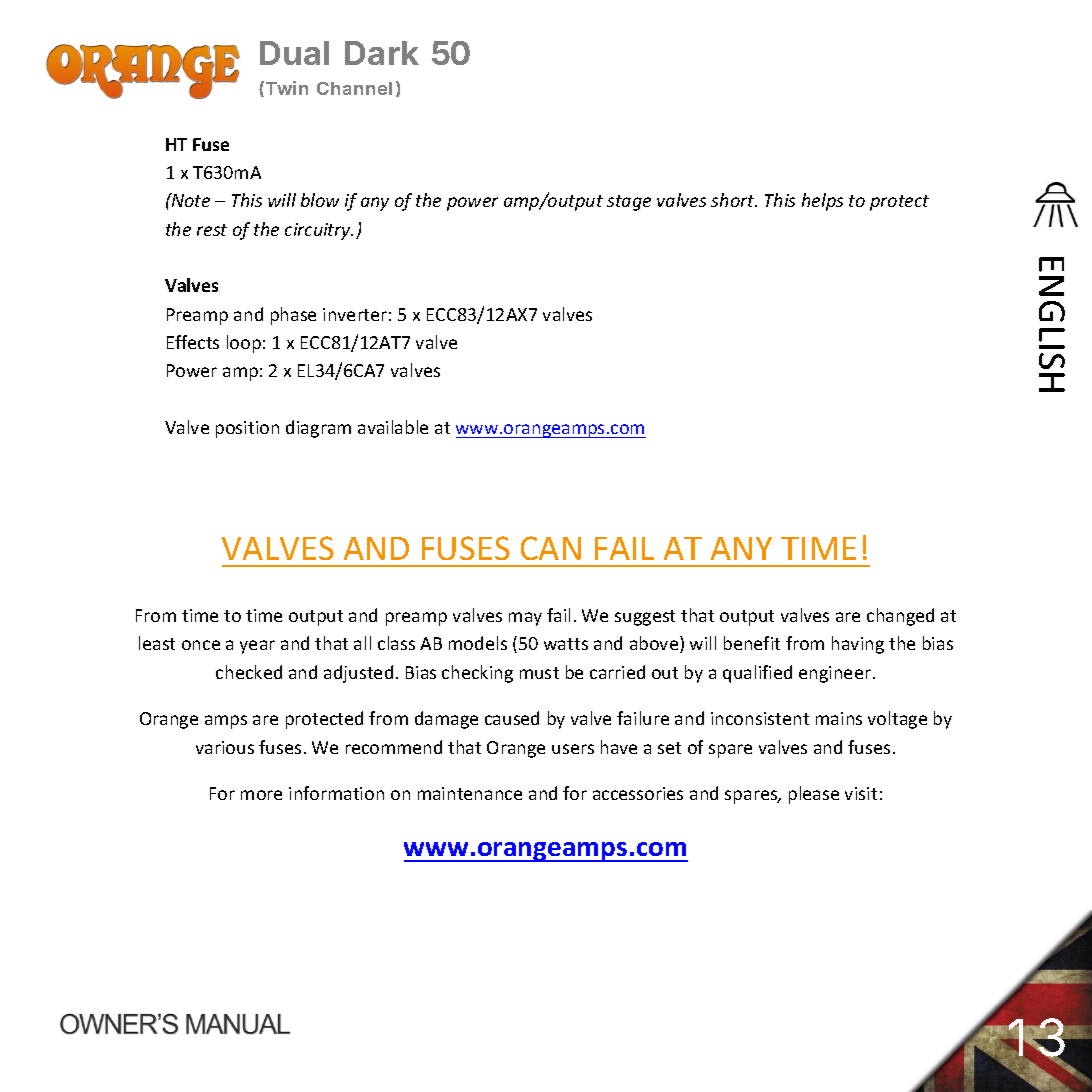  What do you see at coordinates (393, 427) in the document?
I see `available` at bounding box center [393, 427].
